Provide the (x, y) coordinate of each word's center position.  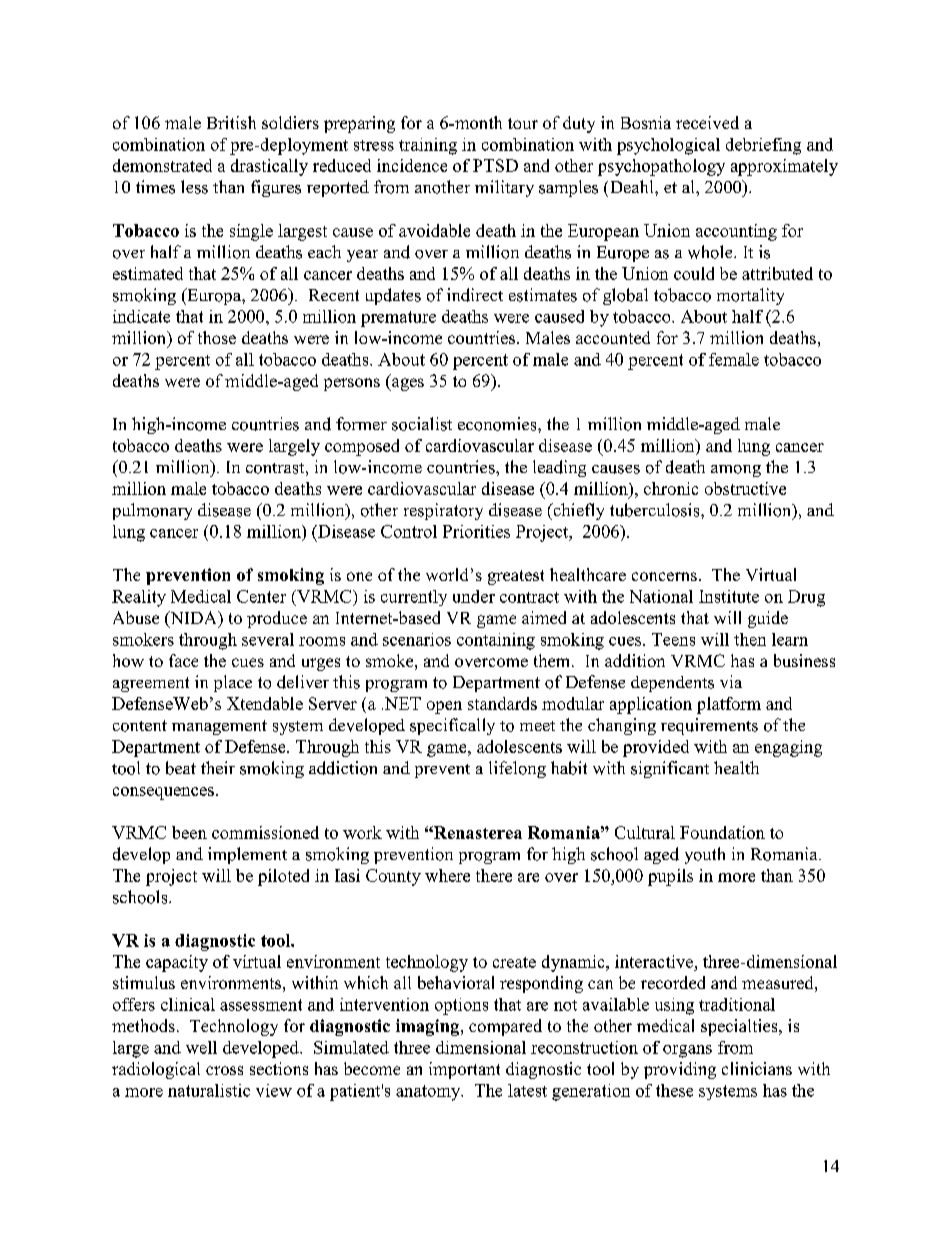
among (736, 471)
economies (498, 424)
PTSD (495, 165)
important (464, 1070)
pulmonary (152, 511)
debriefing (763, 146)
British (231, 122)
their (218, 767)
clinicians (757, 1068)
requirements (709, 726)
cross (224, 1070)
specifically (452, 726)
